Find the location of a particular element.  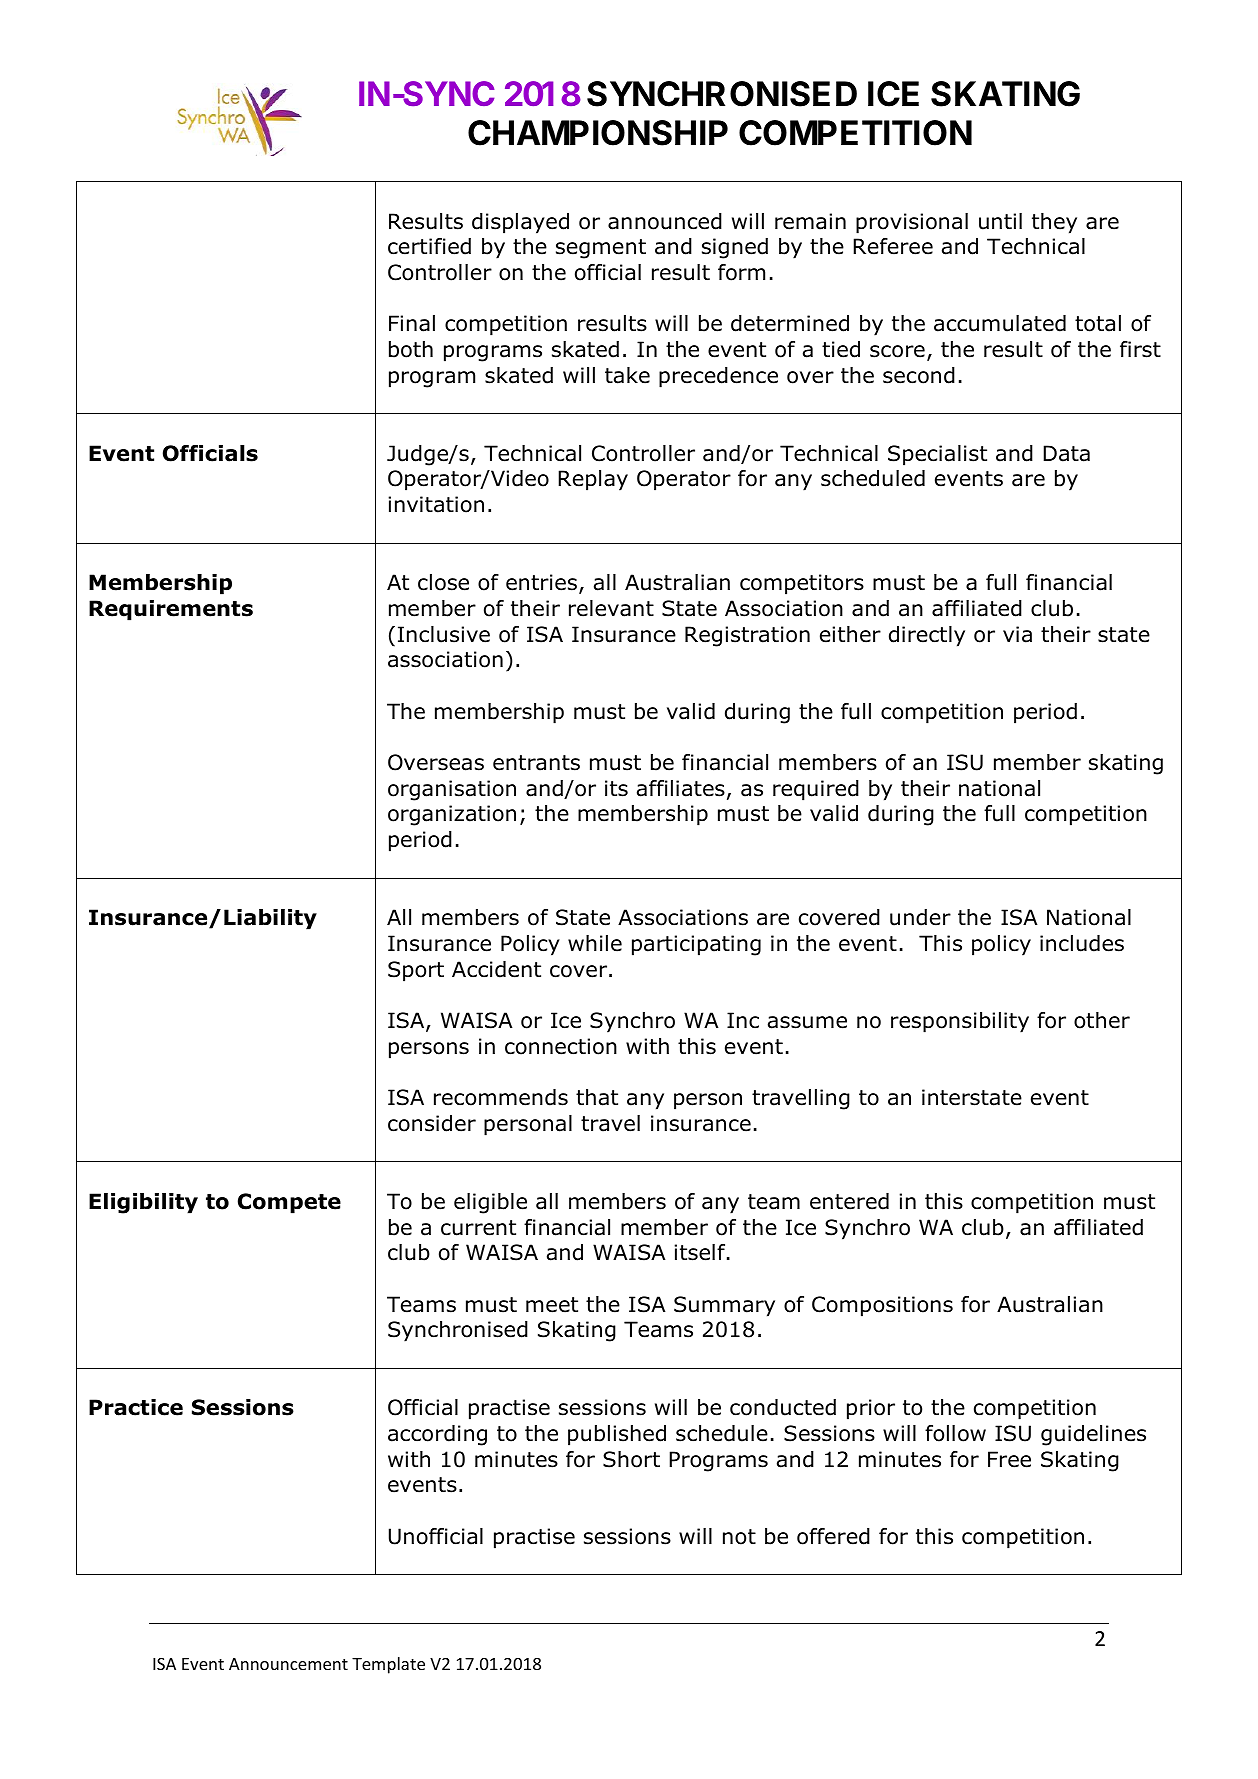

while is located at coordinates (595, 943).
